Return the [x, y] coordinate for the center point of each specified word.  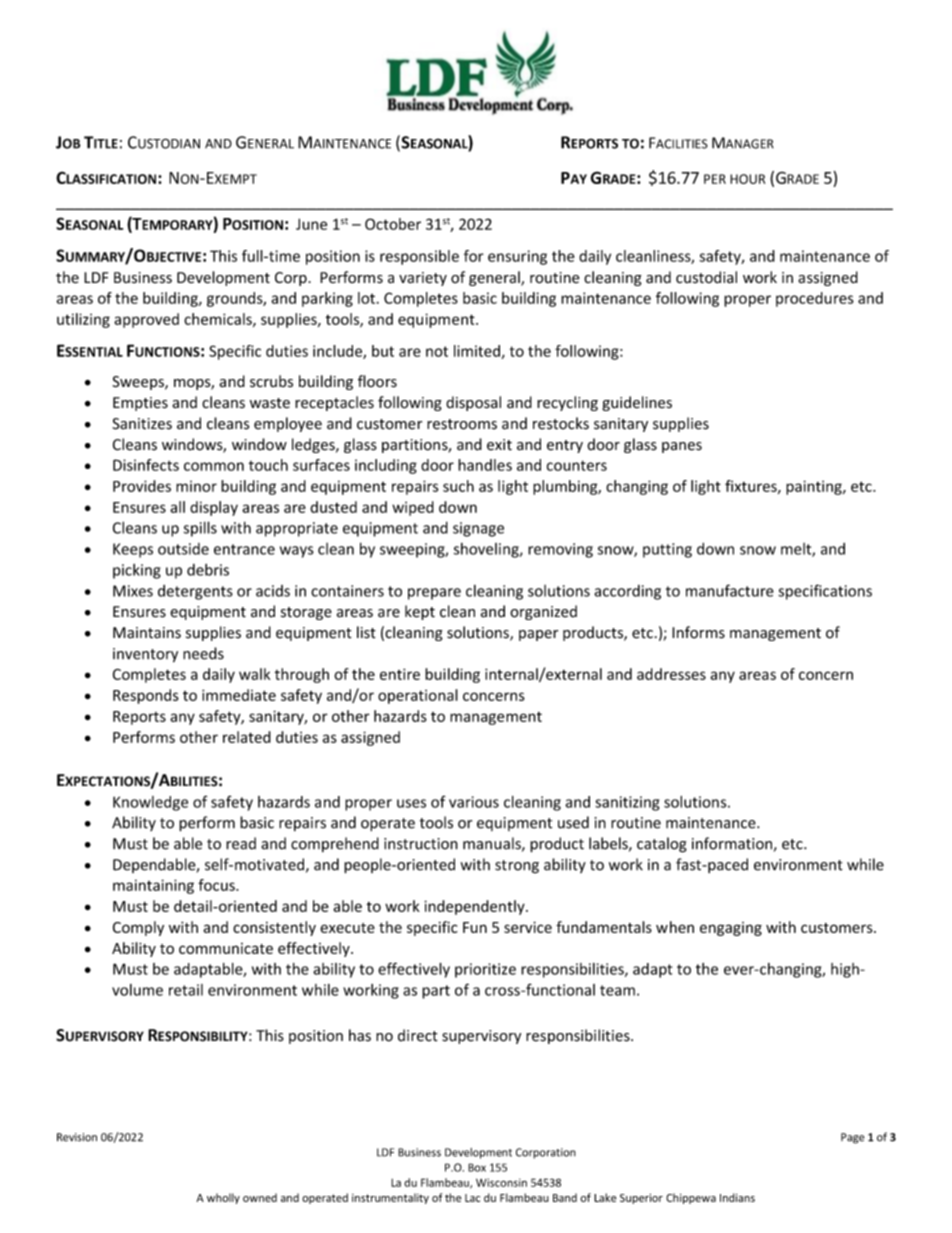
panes [682, 447]
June [311, 224]
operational [418, 696]
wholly [223, 1198]
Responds [146, 696]
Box [477, 1167]
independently [475, 907]
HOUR [747, 179]
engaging [731, 929]
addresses [671, 674]
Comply [138, 928]
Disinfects [146, 465]
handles [485, 465]
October [393, 224]
